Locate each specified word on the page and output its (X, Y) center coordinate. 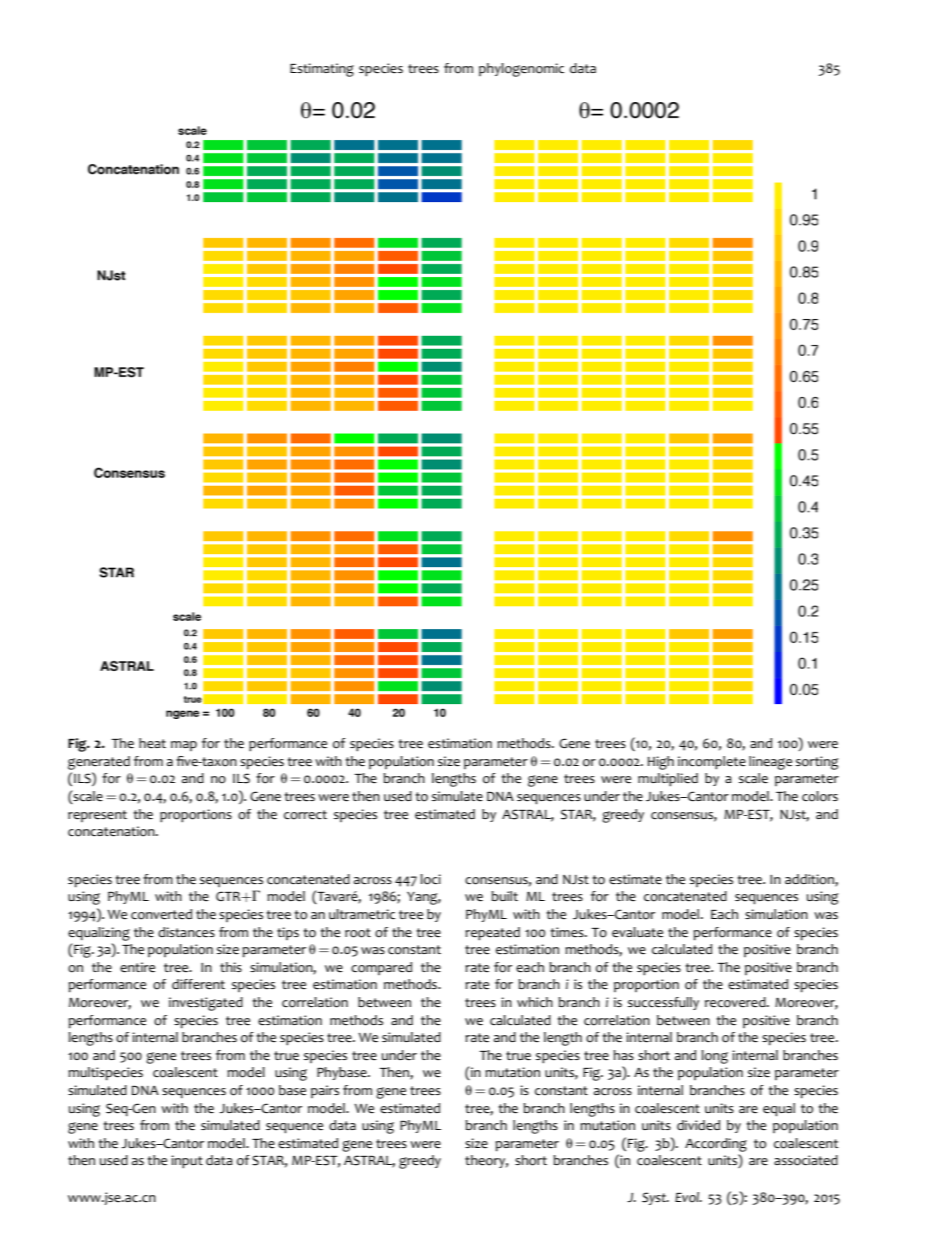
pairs (325, 1091)
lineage (770, 763)
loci (430, 879)
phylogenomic (521, 70)
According (716, 1145)
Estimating (322, 70)
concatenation (112, 831)
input (187, 1162)
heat (152, 743)
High (661, 763)
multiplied (668, 780)
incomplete (712, 763)
